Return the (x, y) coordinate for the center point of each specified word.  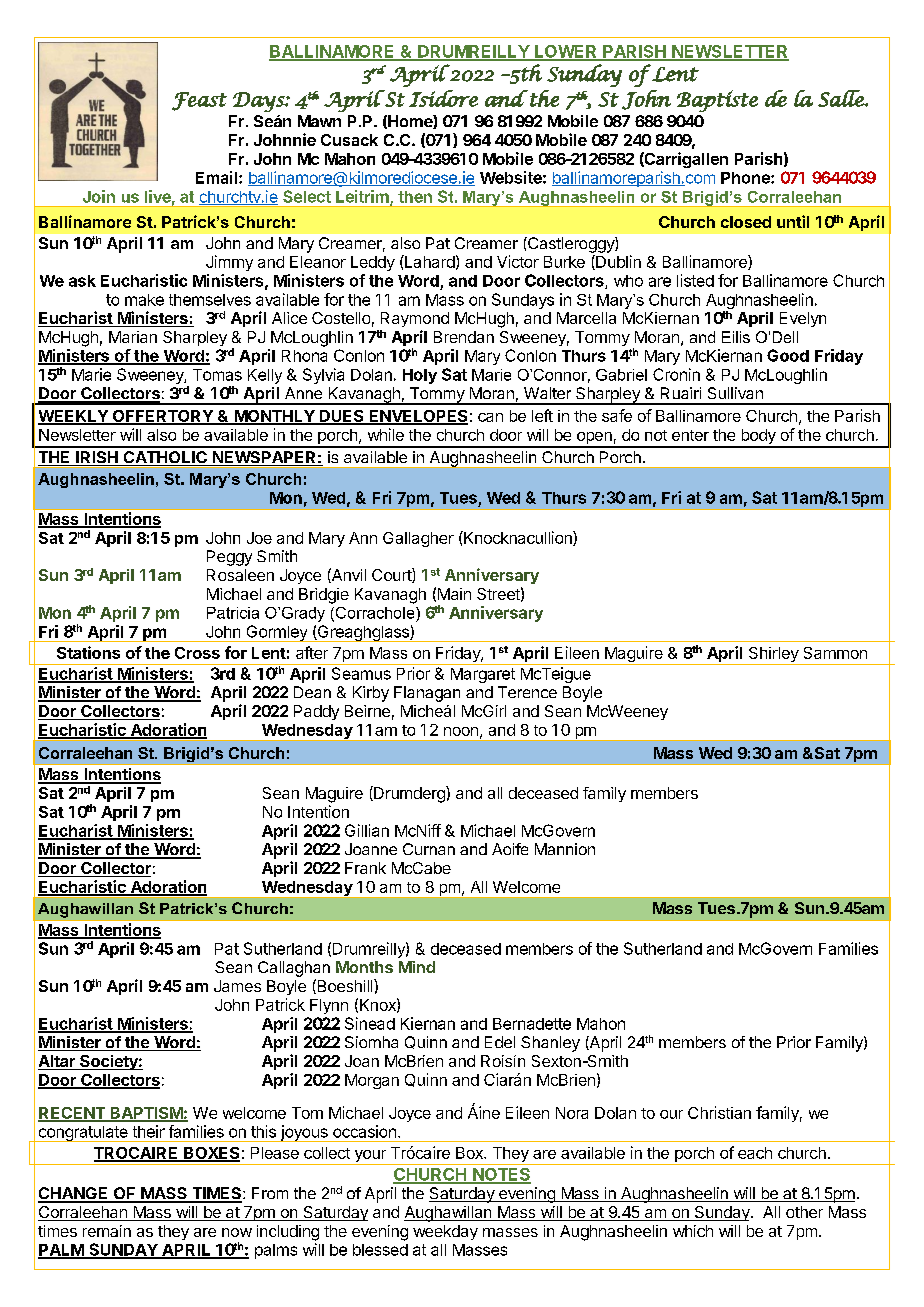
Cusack (349, 140)
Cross (197, 653)
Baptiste (717, 101)
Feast (199, 101)
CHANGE (74, 1194)
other (804, 1212)
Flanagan (427, 694)
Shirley (773, 656)
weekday (445, 1232)
